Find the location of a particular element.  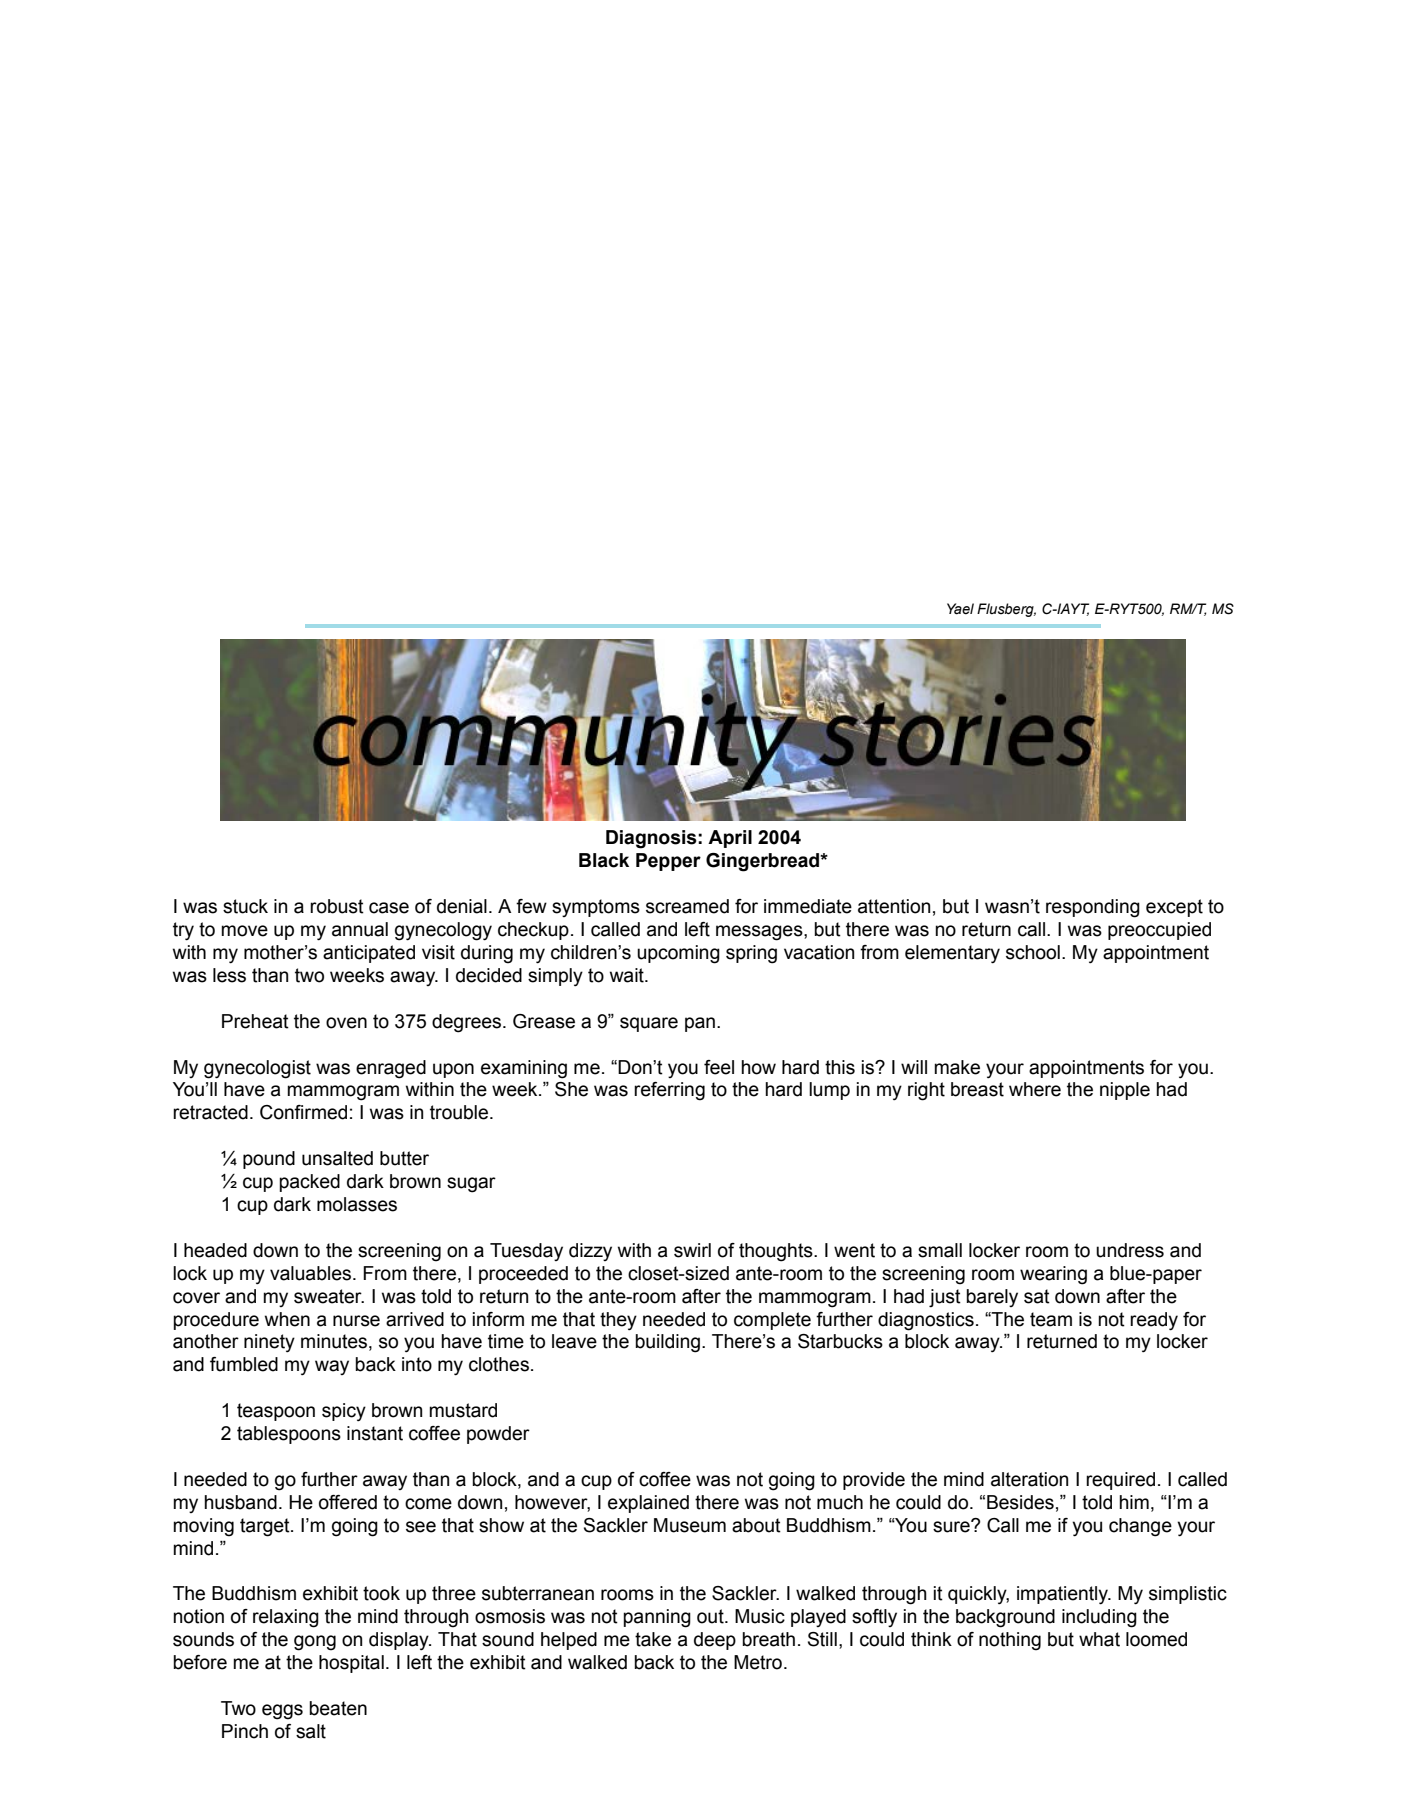

referring is located at coordinates (669, 1091).
